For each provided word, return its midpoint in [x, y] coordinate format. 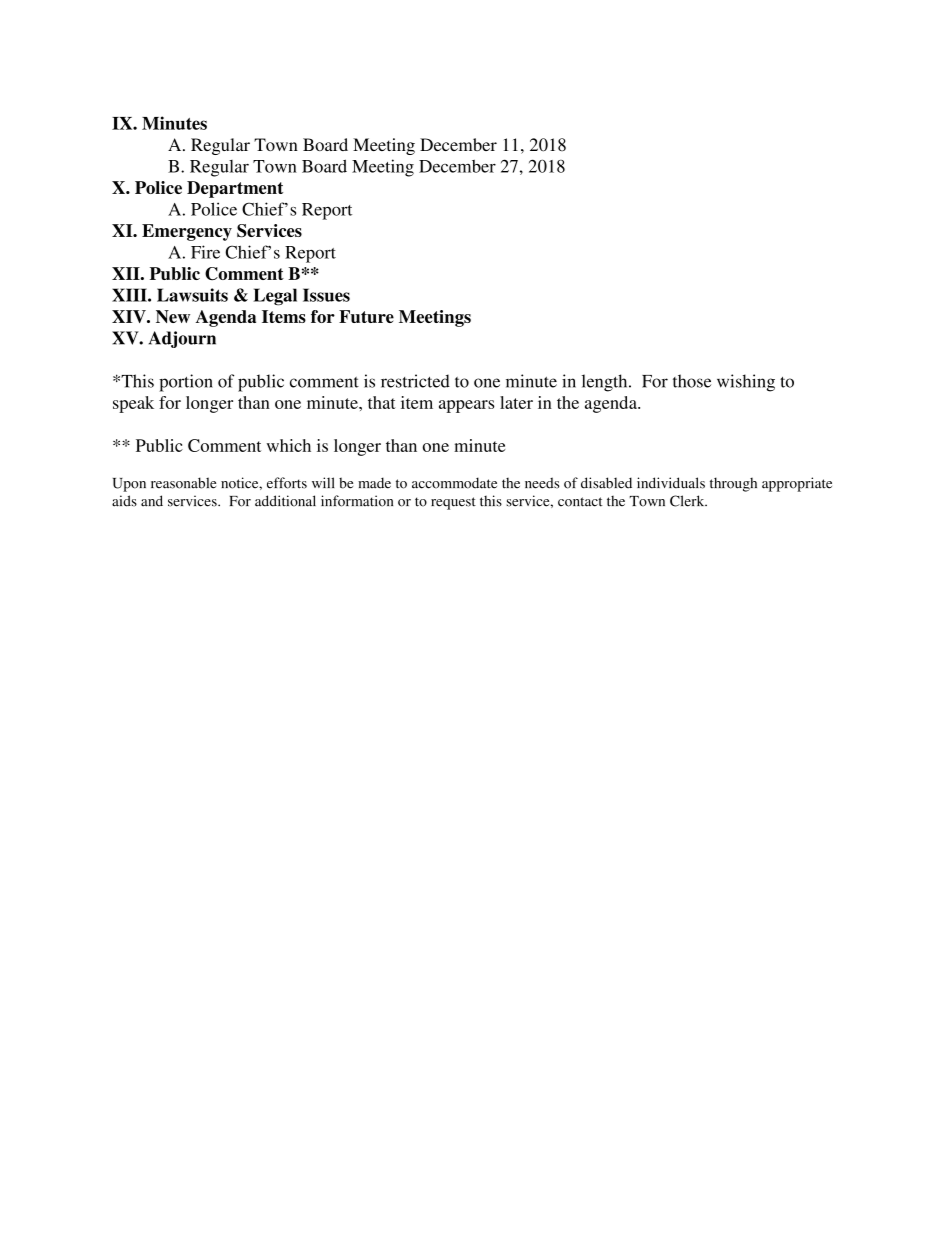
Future [366, 316]
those [692, 381]
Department [235, 189]
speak [133, 404]
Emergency [187, 232]
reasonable [183, 483]
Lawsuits [192, 295]
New [173, 316]
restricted [415, 381]
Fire [205, 252]
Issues [326, 295]
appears [466, 406]
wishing [746, 383]
